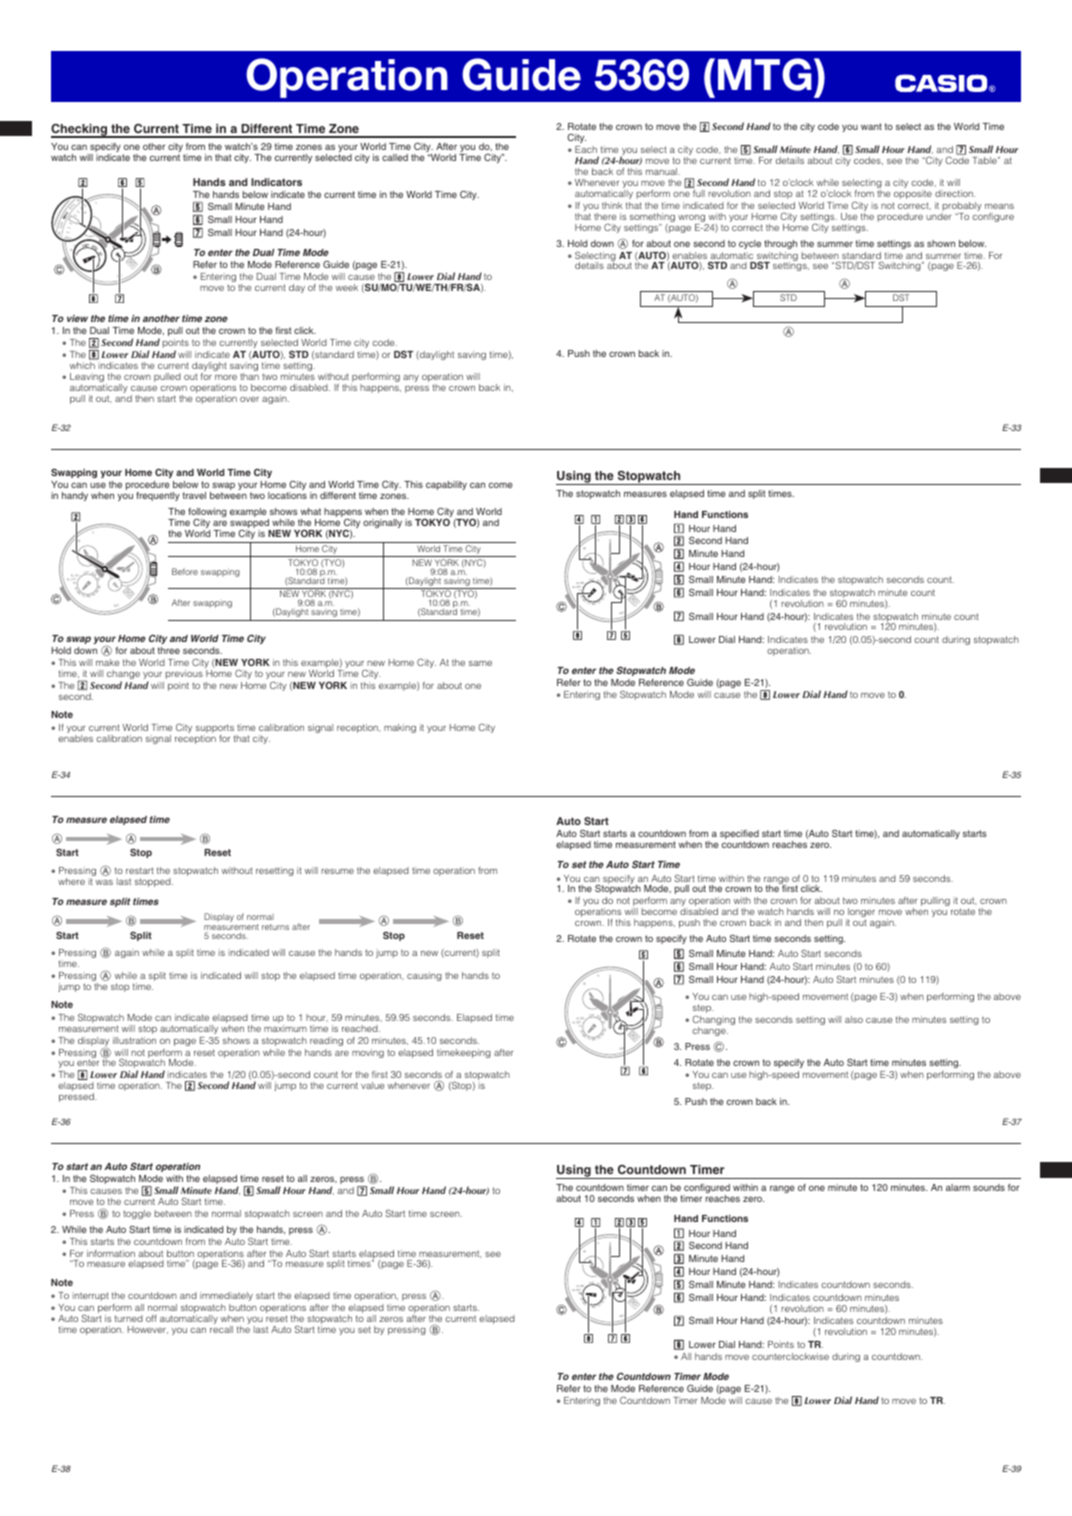  Describe the element at coordinates (663, 171) in the image. I see `manual` at that location.
